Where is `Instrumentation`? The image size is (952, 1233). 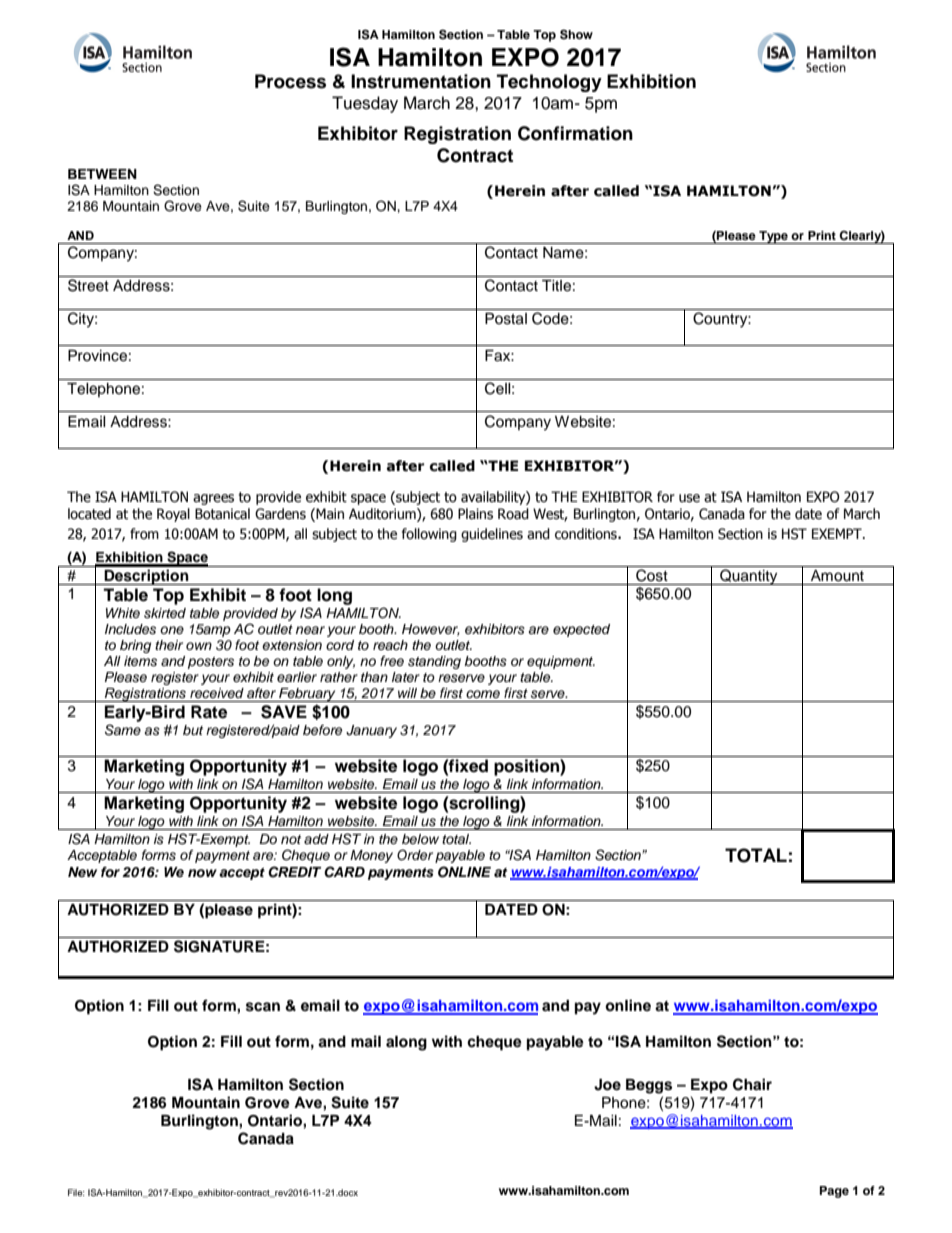
Instrumentation is located at coordinates (421, 81).
